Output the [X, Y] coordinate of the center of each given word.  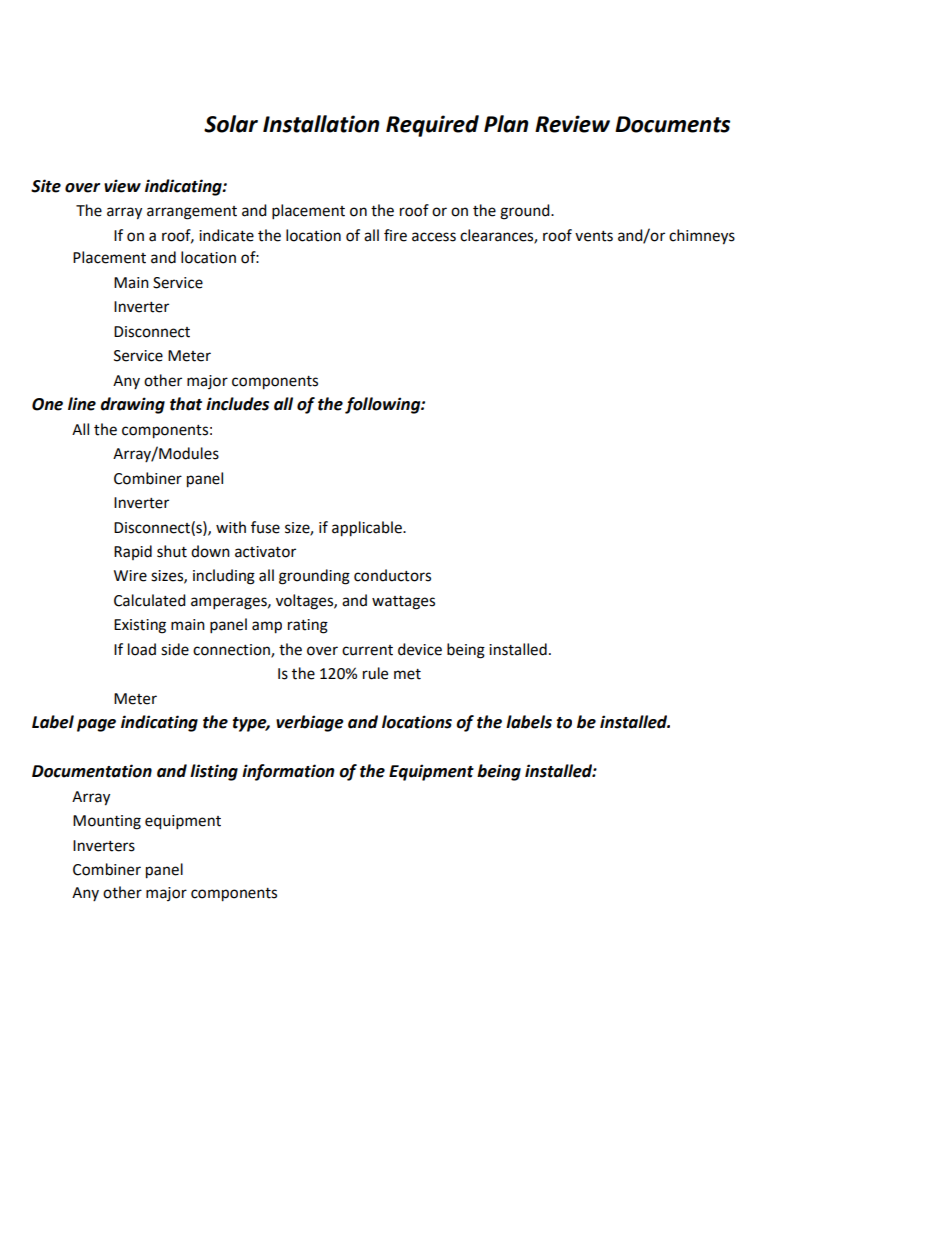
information [288, 772]
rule [375, 673]
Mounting [107, 822]
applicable [368, 529]
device [420, 649]
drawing [132, 405]
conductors [392, 575]
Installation [321, 124]
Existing [140, 626]
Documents [672, 124]
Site [46, 186]
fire [395, 235]
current [367, 650]
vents [594, 236]
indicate [226, 235]
